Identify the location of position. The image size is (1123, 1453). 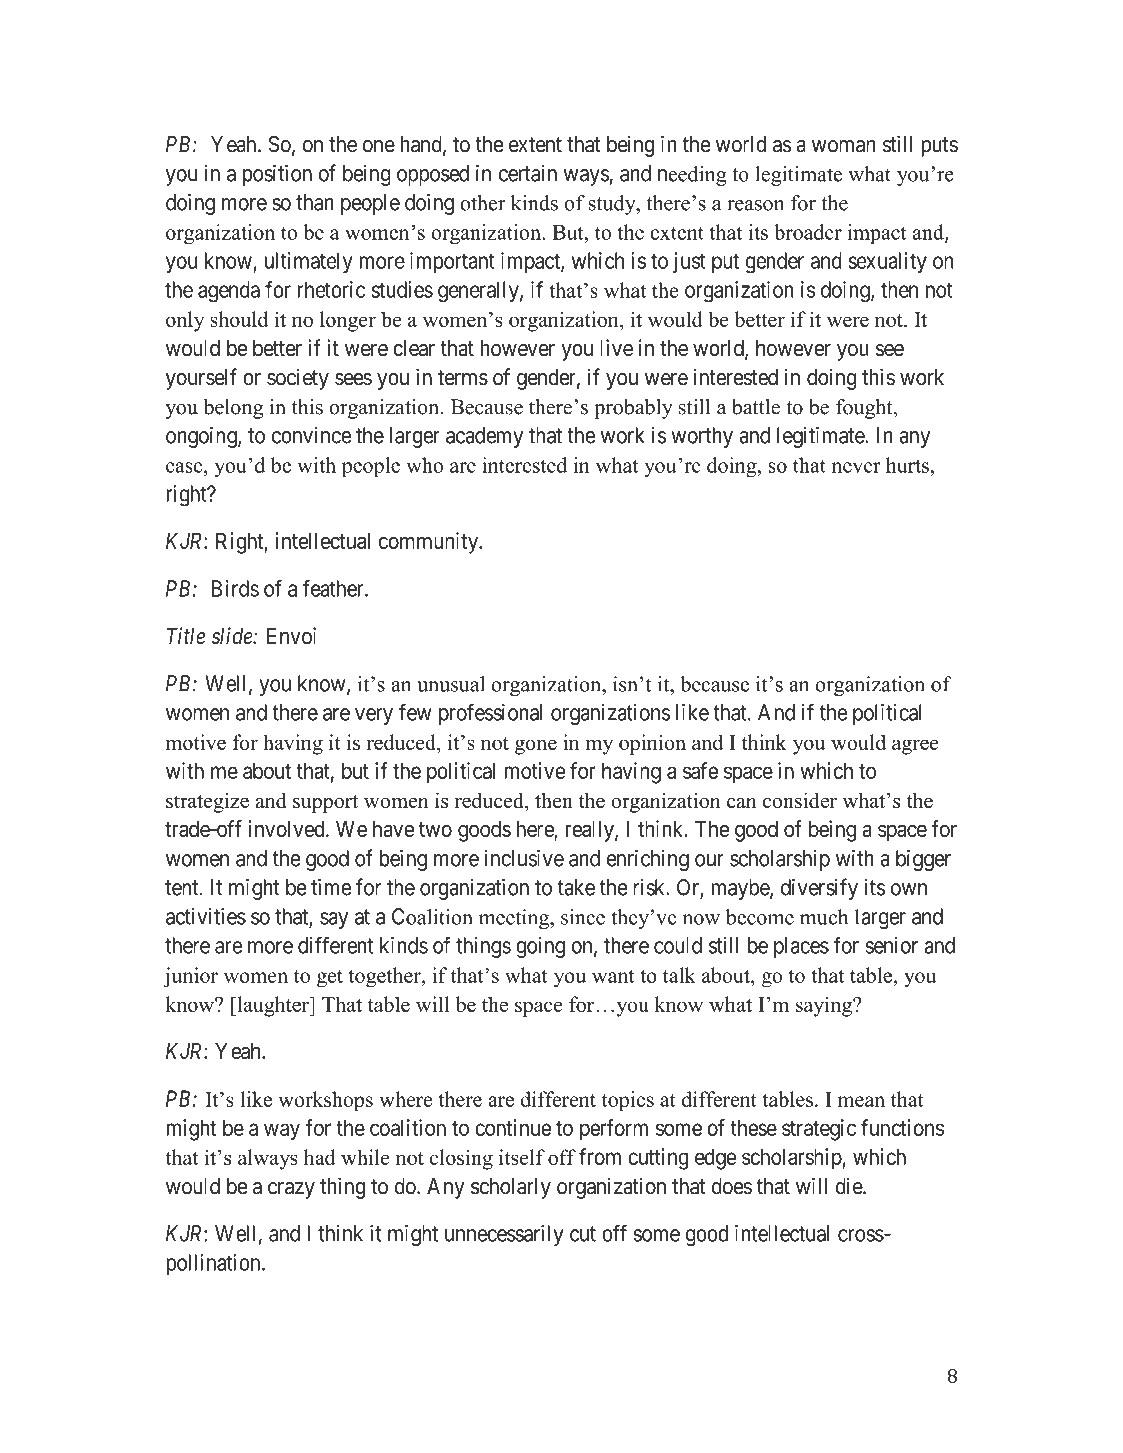
(277, 175).
